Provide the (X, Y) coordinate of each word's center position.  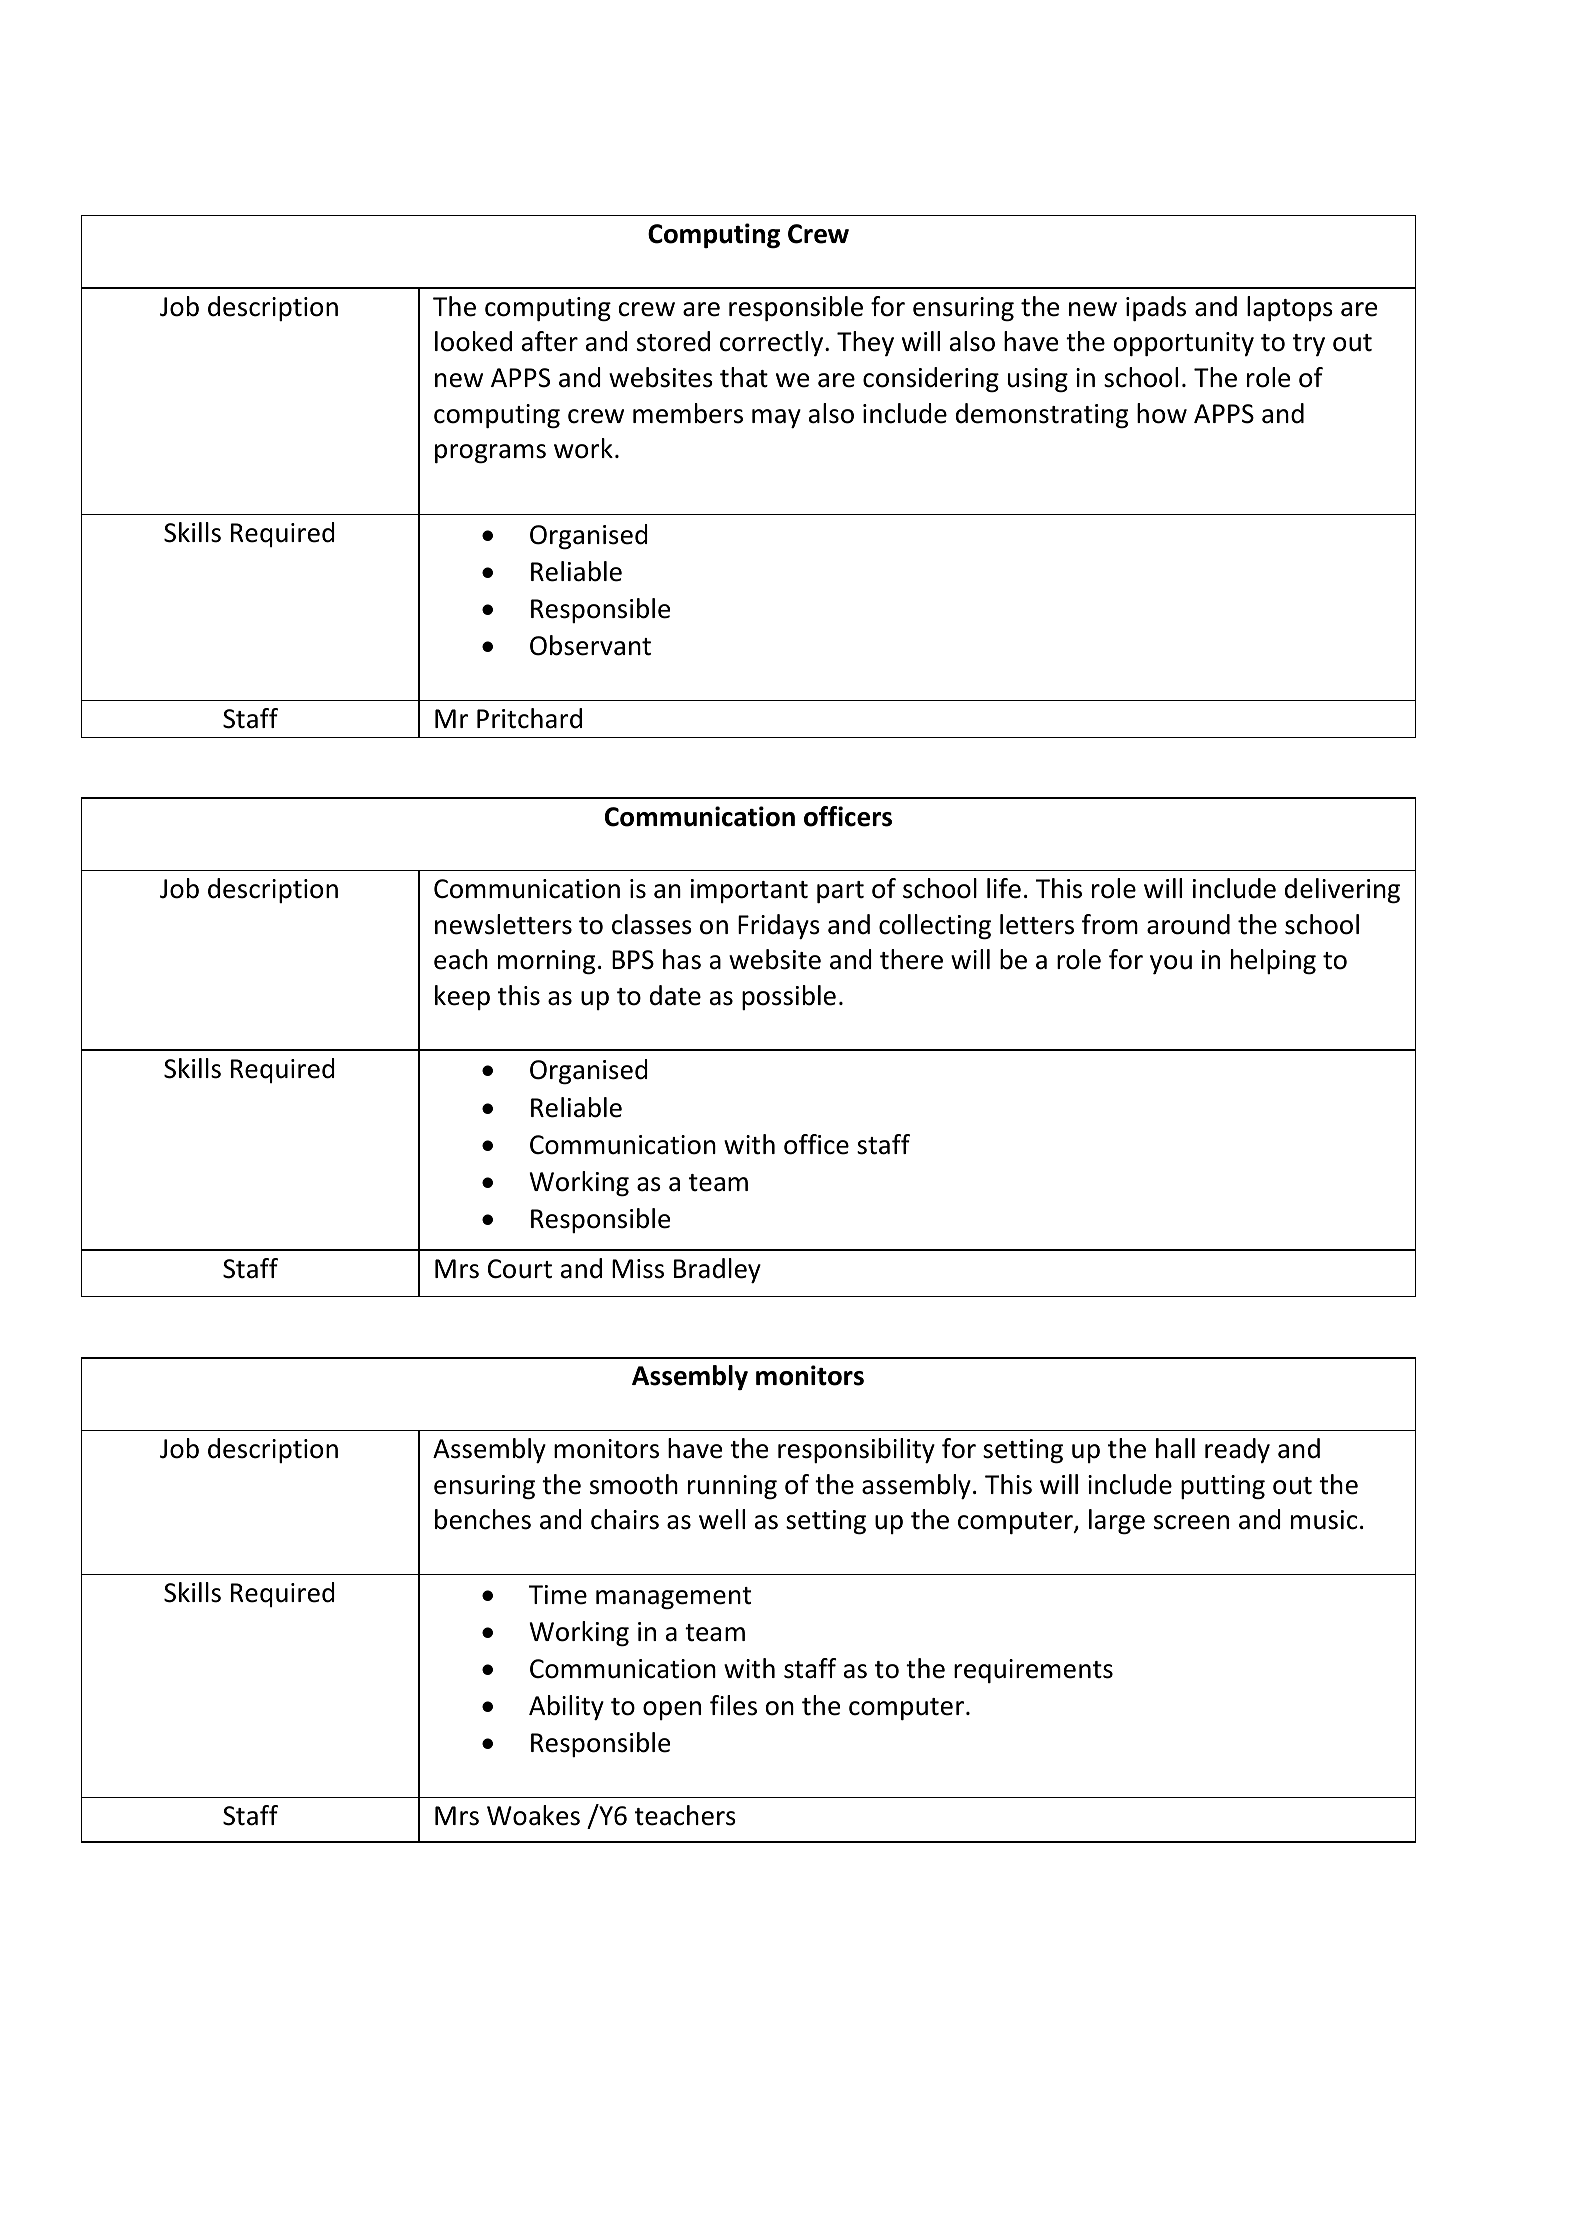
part (840, 892)
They (865, 343)
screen (1191, 1522)
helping (1273, 962)
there (911, 959)
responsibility (856, 1450)
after (550, 341)
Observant (590, 645)
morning (546, 962)
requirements (1033, 1671)
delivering (1342, 891)
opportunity (1184, 344)
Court (520, 1269)
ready (1237, 1450)
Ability (566, 1707)
